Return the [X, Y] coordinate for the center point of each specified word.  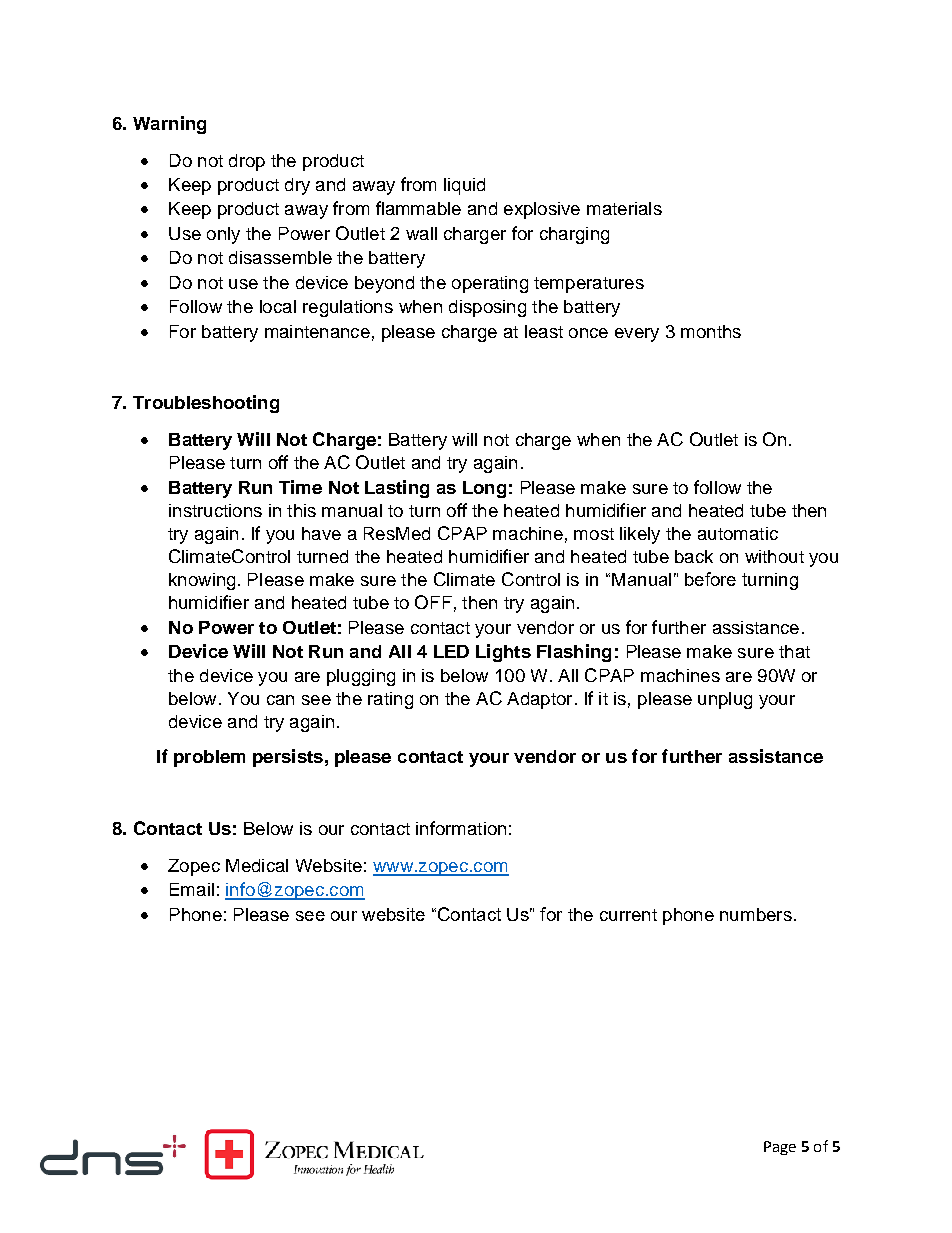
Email [192, 889]
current [628, 915]
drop [247, 162]
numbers [756, 914]
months [711, 331]
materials [624, 208]
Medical [257, 865]
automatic [738, 533]
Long [484, 489]
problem [209, 758]
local [278, 306]
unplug [725, 700]
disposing [487, 308]
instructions [215, 510]
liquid [464, 186]
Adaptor [539, 700]
